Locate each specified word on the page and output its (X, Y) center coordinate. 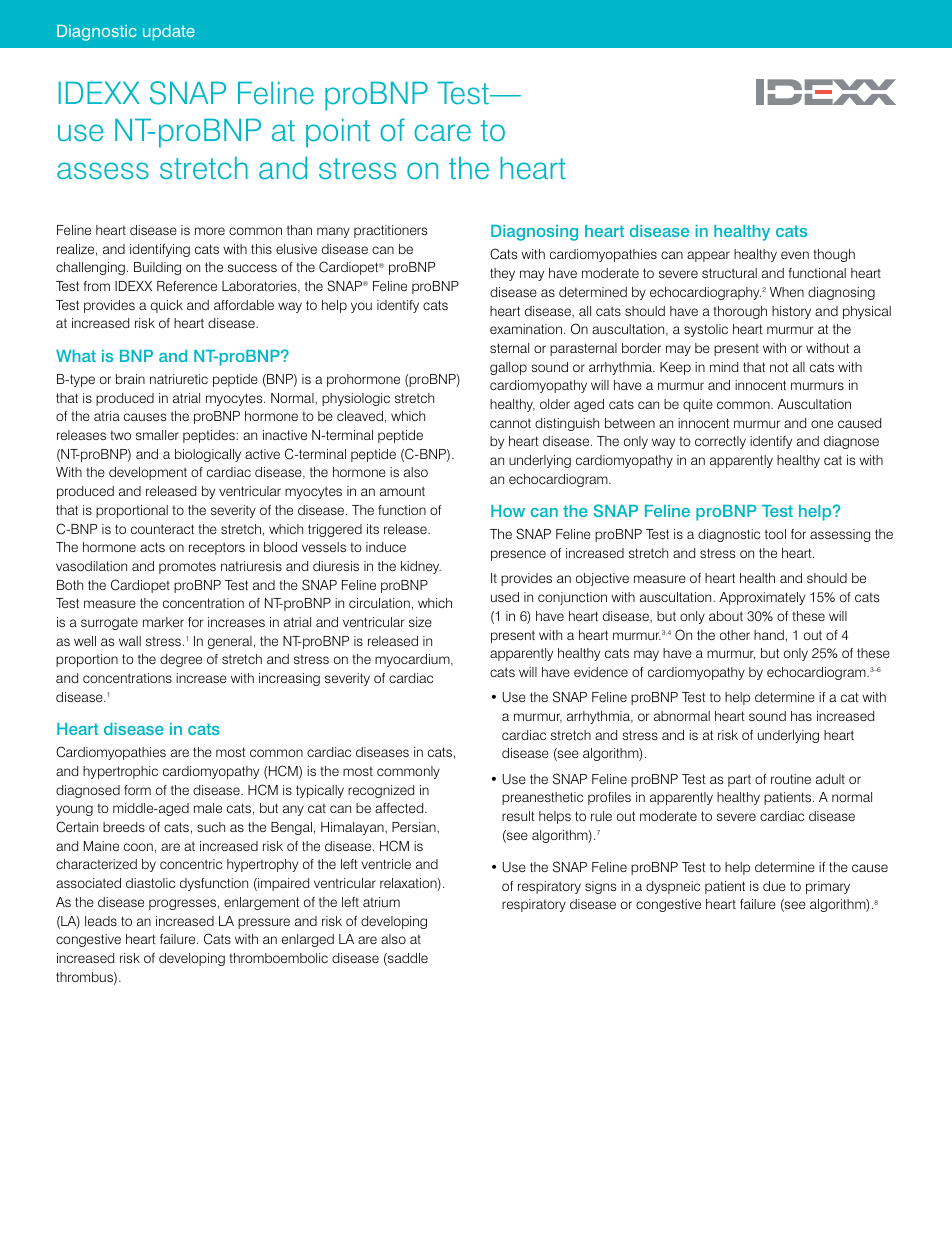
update (169, 33)
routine (791, 779)
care (442, 133)
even (795, 255)
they (502, 274)
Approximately (762, 598)
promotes (187, 567)
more (210, 231)
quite (698, 405)
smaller (157, 435)
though (834, 255)
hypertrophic (120, 772)
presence (518, 555)
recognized (381, 791)
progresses (182, 904)
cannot (510, 423)
